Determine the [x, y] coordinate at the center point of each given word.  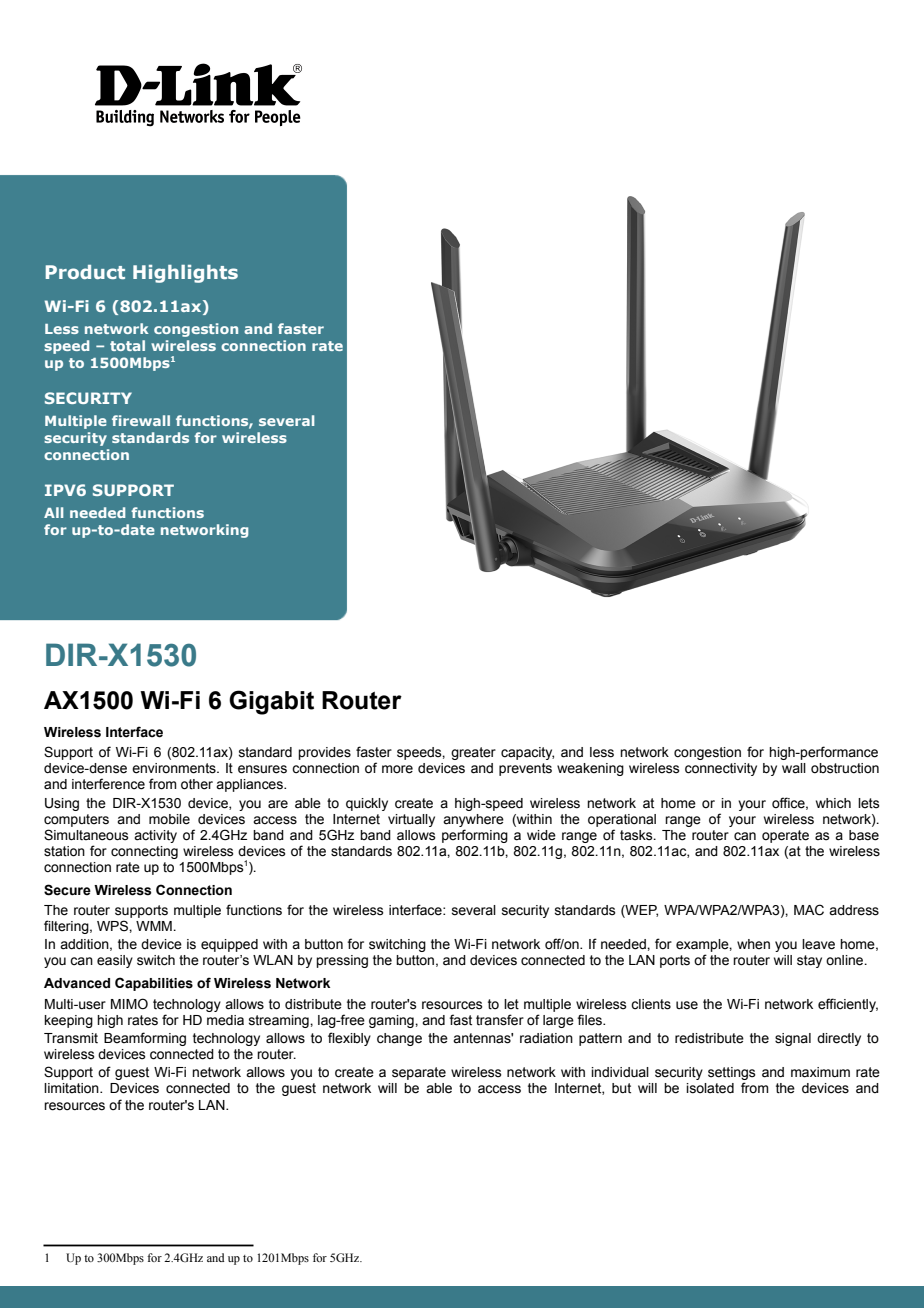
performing [475, 836]
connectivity [721, 769]
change [399, 1039]
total [127, 345]
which [833, 803]
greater [473, 753]
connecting [144, 852]
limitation [72, 1088]
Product [85, 272]
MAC [809, 910]
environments [175, 768]
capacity [527, 753]
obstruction [845, 768]
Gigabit [271, 702]
